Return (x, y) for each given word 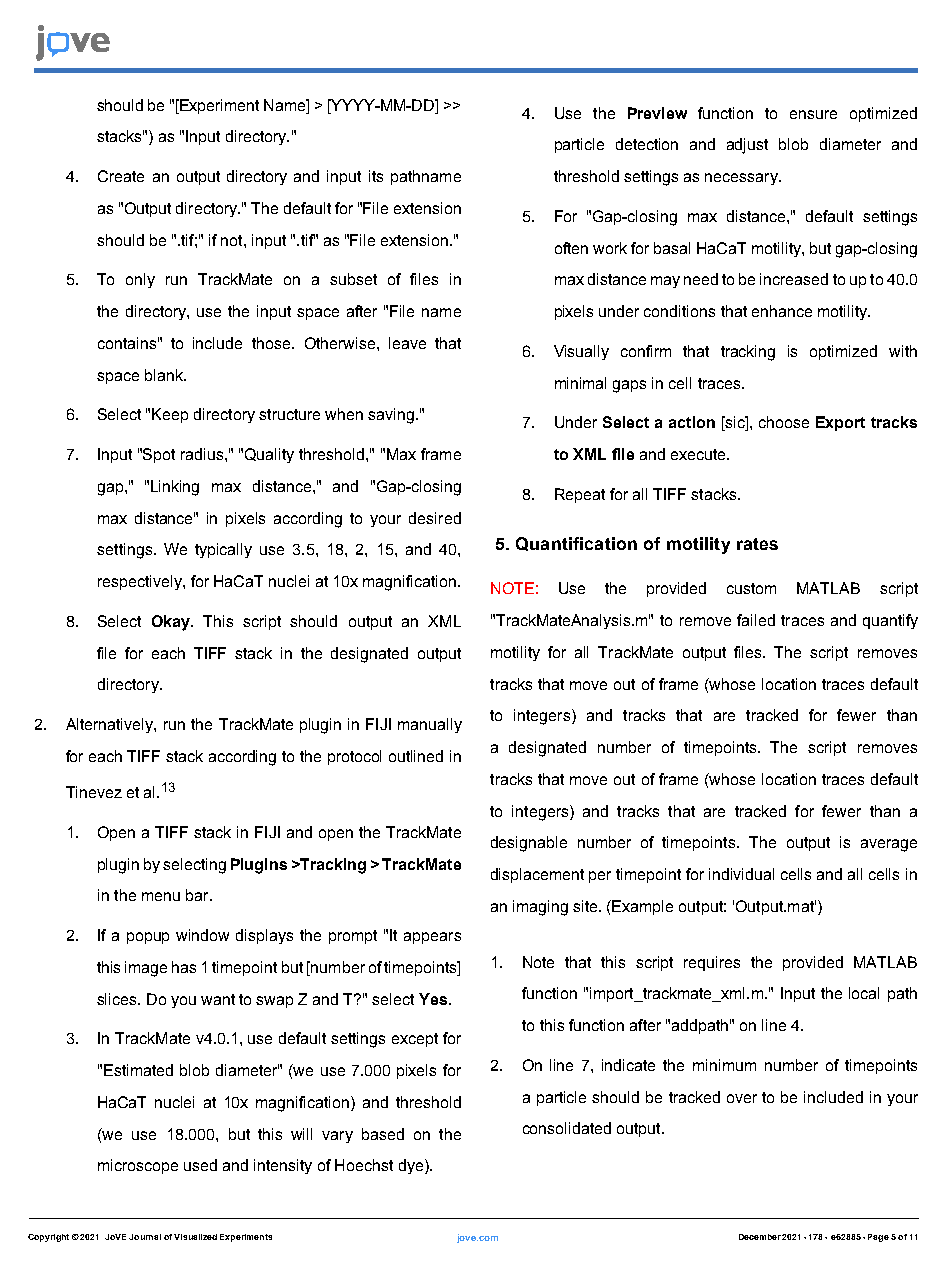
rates (757, 544)
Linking (175, 488)
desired (435, 518)
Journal (145, 1237)
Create (121, 176)
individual (741, 874)
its (376, 176)
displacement (537, 875)
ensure (813, 114)
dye (411, 1166)
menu (161, 896)
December (760, 1237)
